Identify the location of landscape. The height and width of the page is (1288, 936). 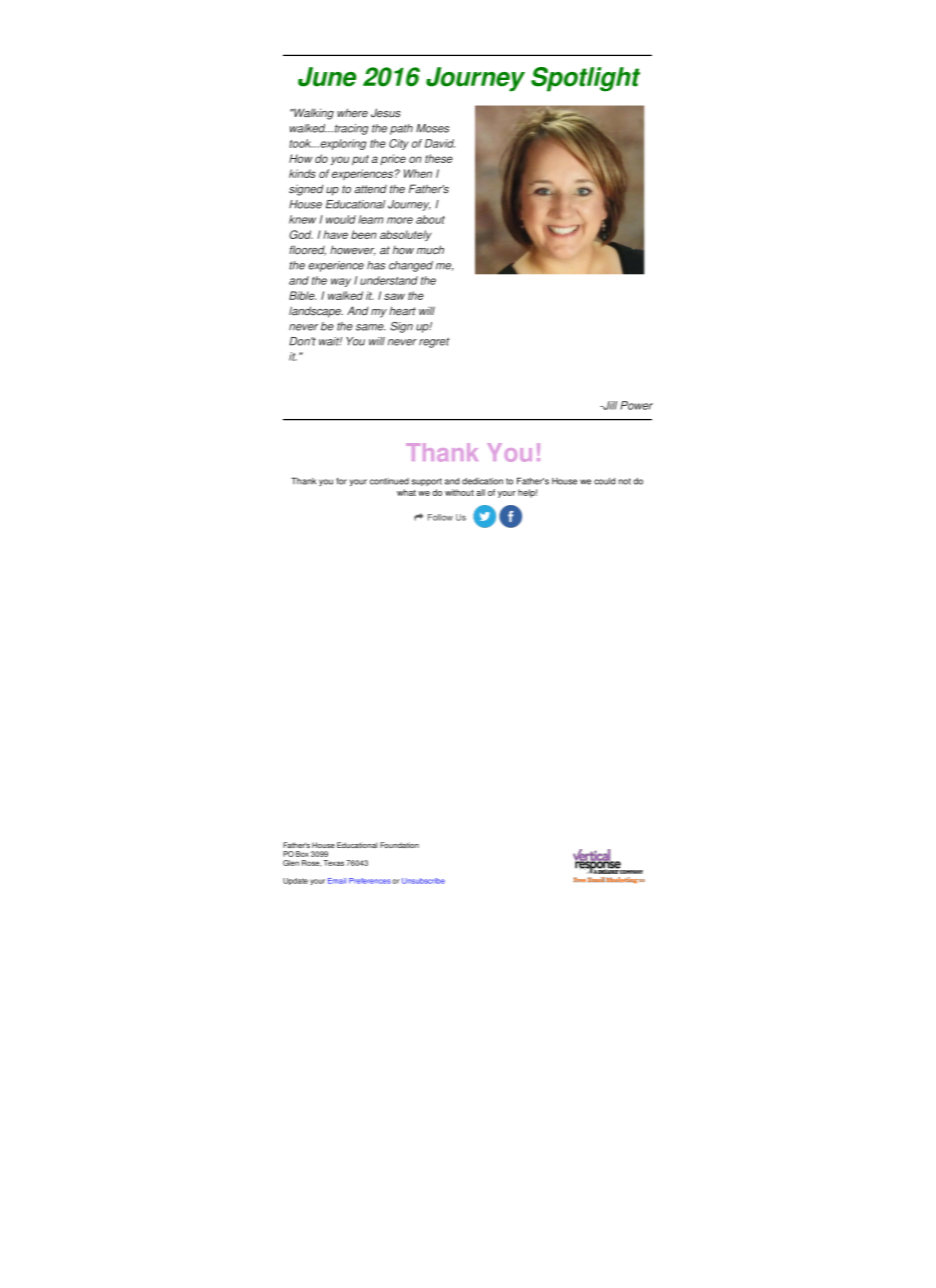
(316, 312).
